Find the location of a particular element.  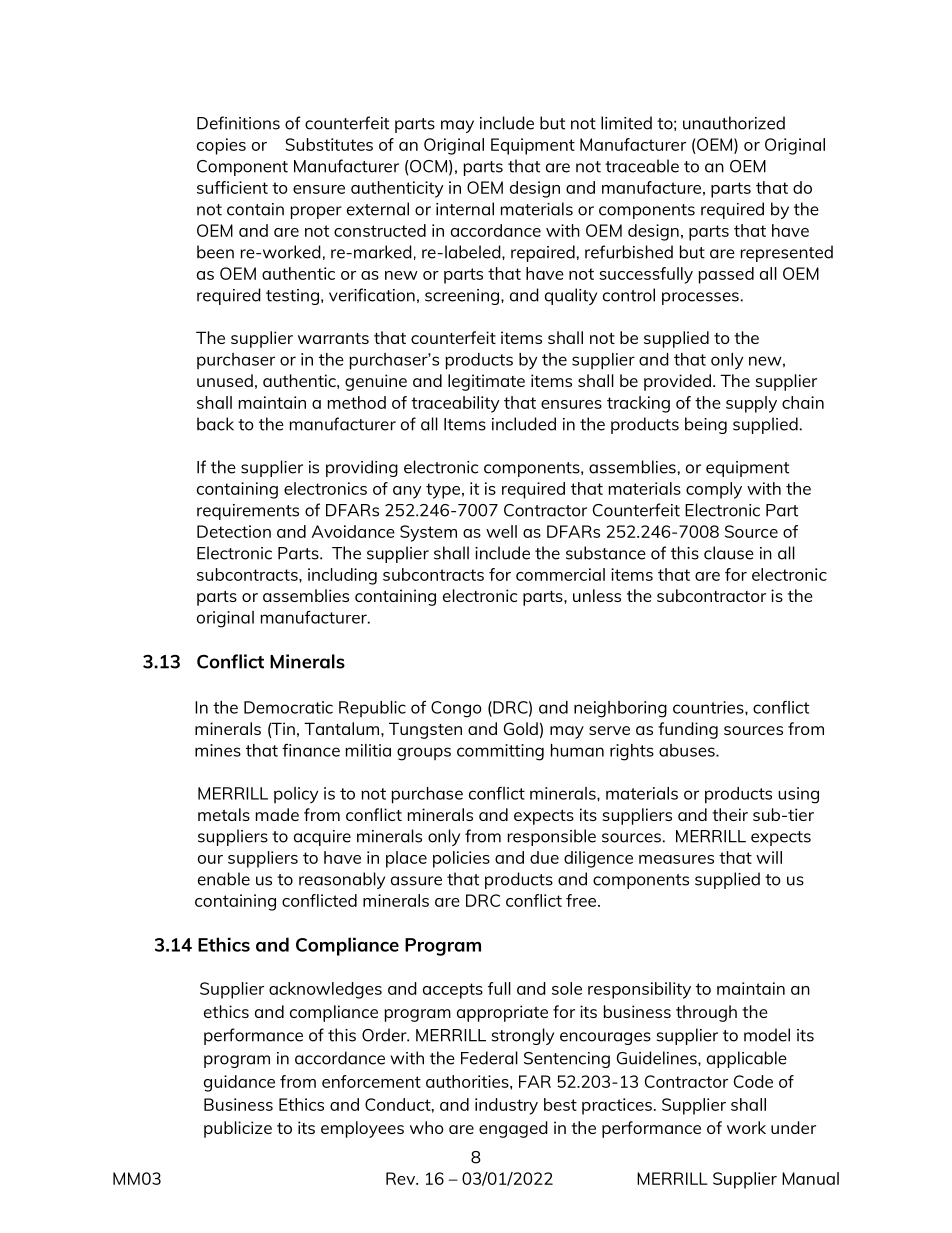

well is located at coordinates (501, 531).
